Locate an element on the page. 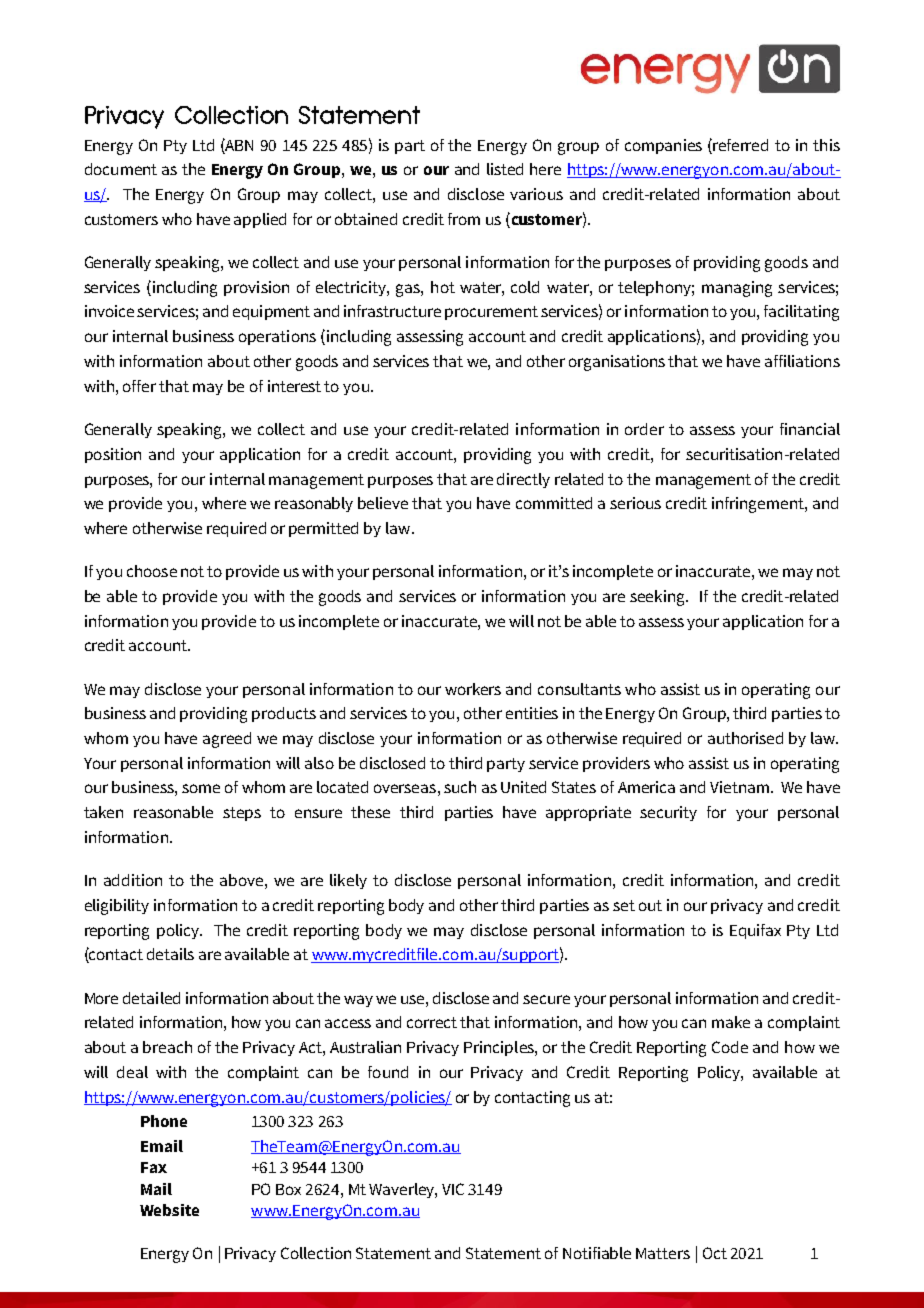 This document has height=1308, width=924. Equifax is located at coordinates (755, 931).
